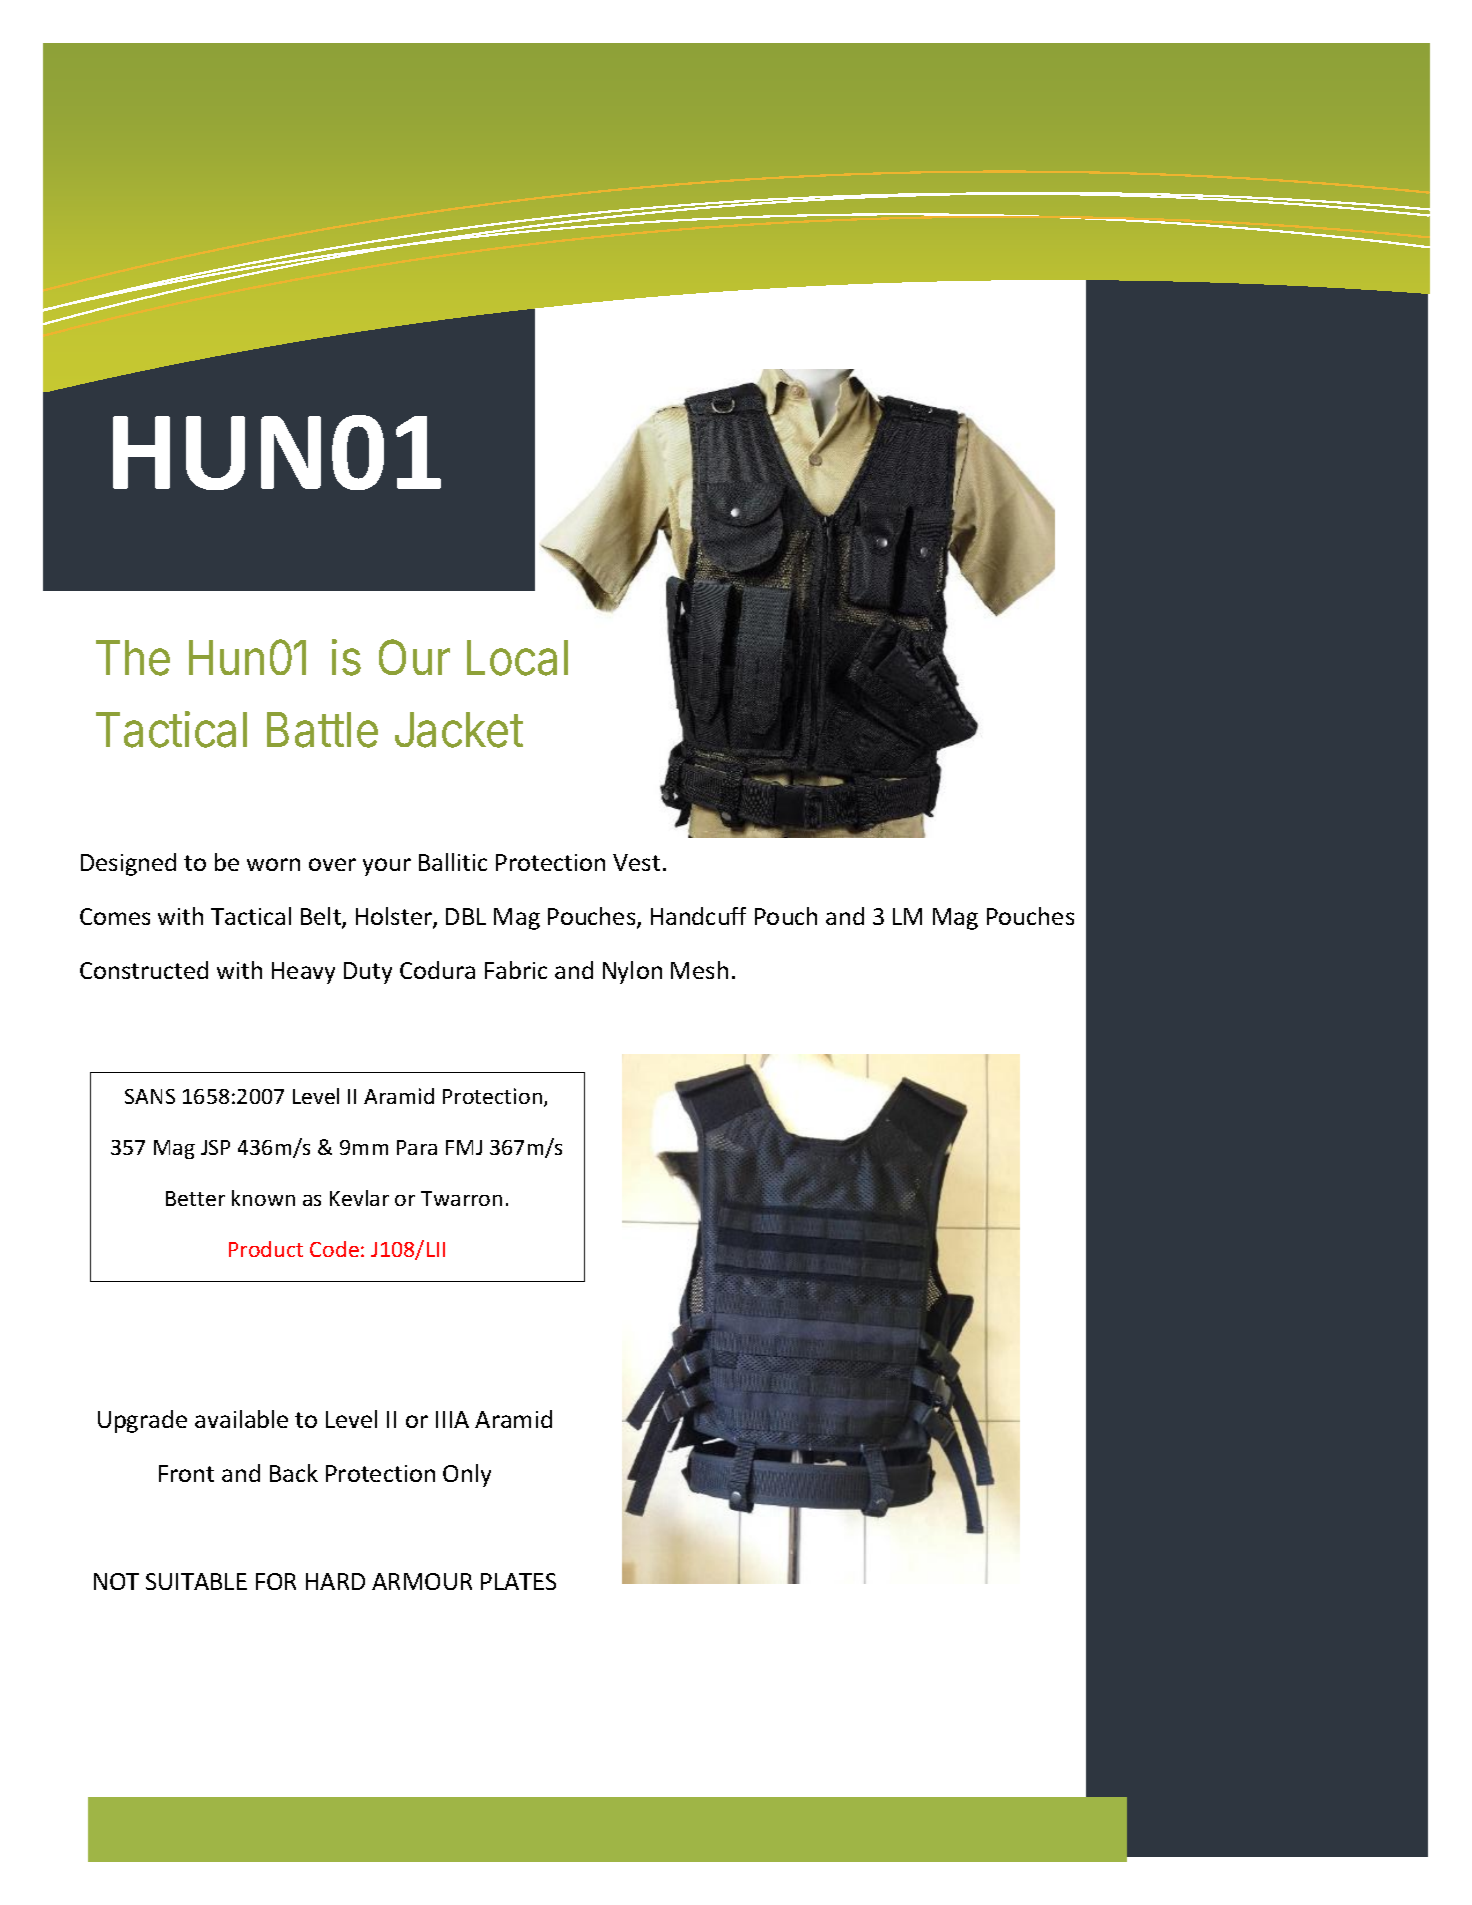  Describe the element at coordinates (150, 1096) in the document. I see `SANS` at that location.
